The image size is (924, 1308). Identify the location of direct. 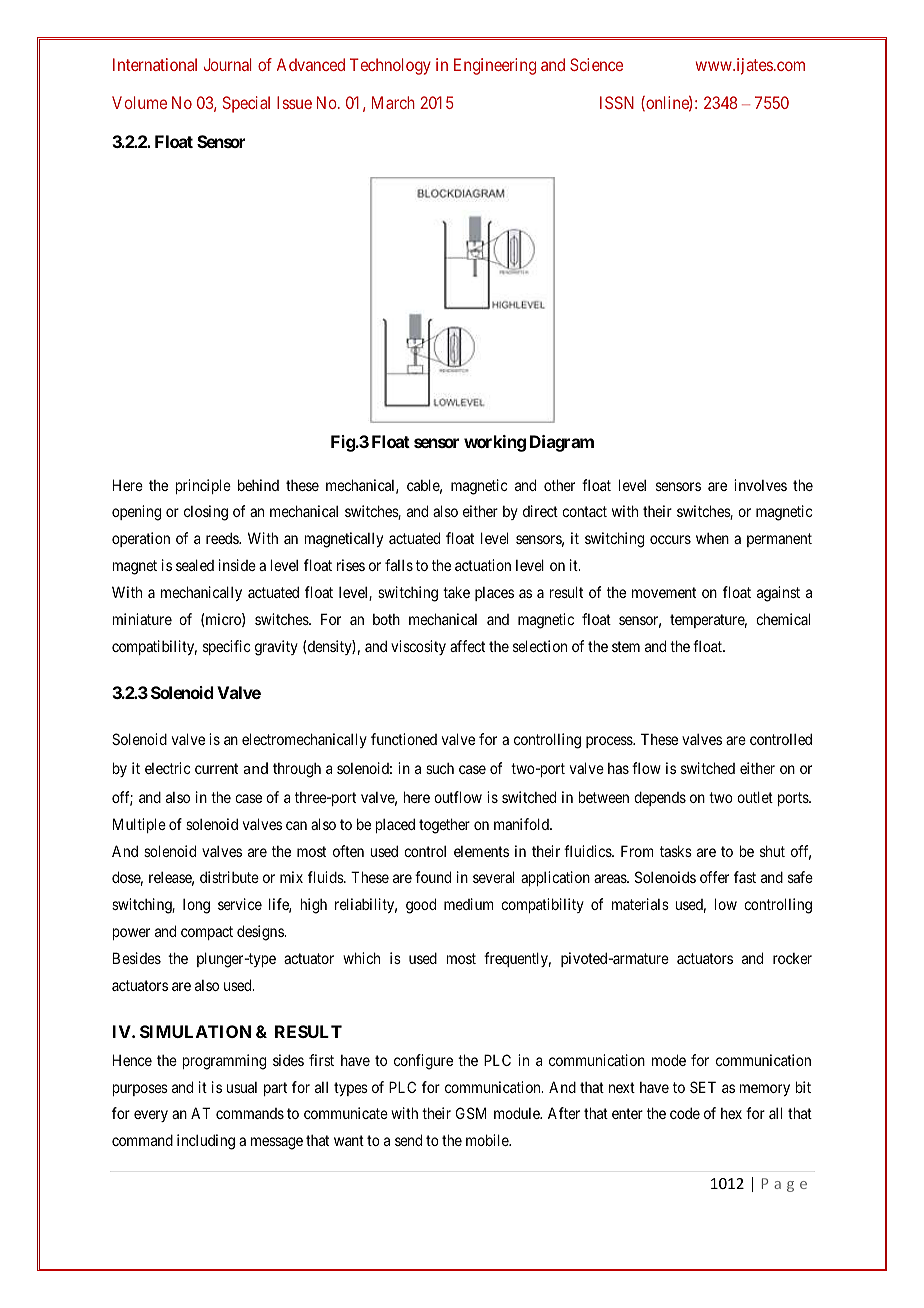
(540, 511).
